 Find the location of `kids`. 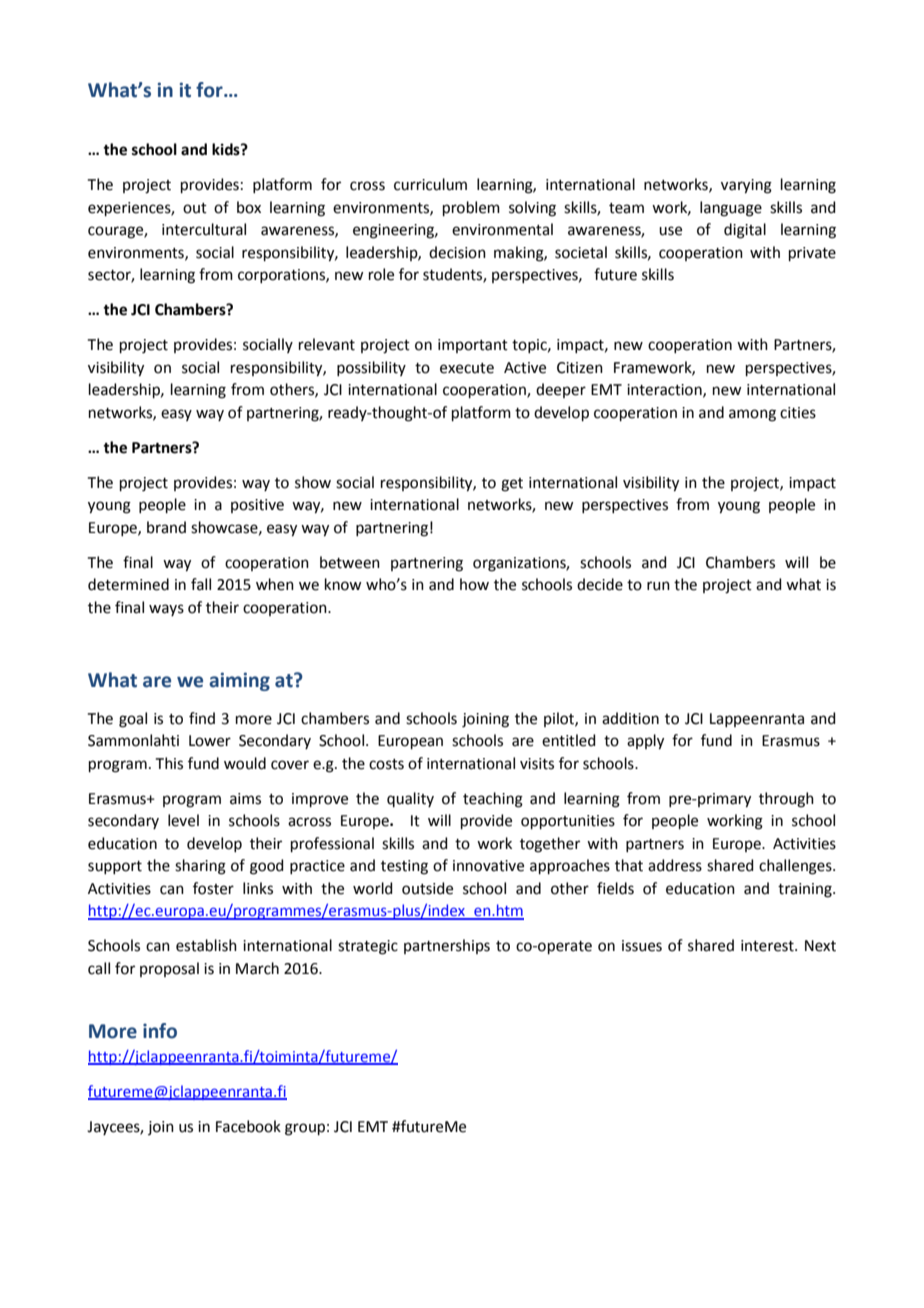

kids is located at coordinates (227, 149).
